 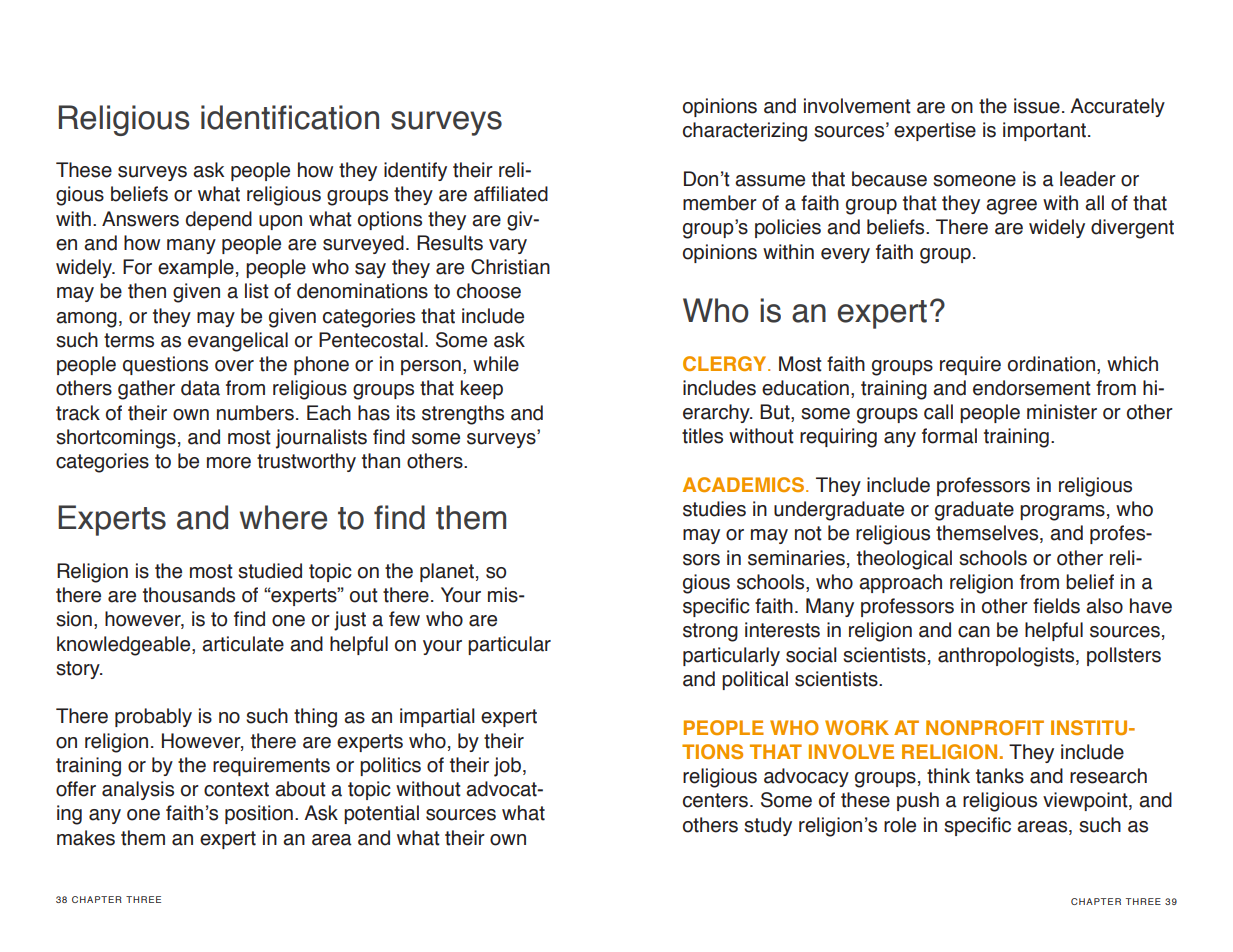 I want to click on centers, so click(x=717, y=800).
